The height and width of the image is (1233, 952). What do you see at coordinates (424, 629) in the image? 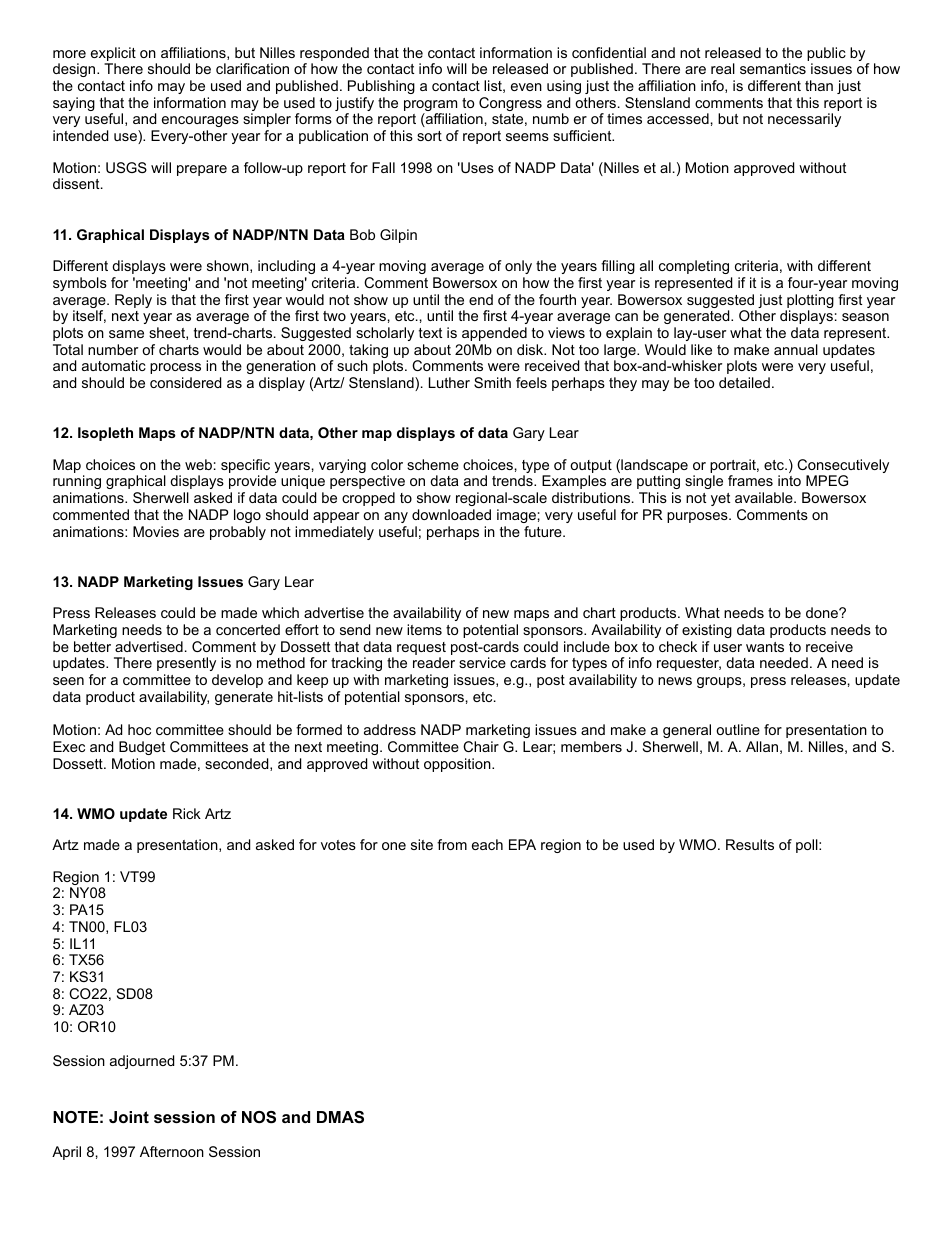
I see `items` at bounding box center [424, 629].
